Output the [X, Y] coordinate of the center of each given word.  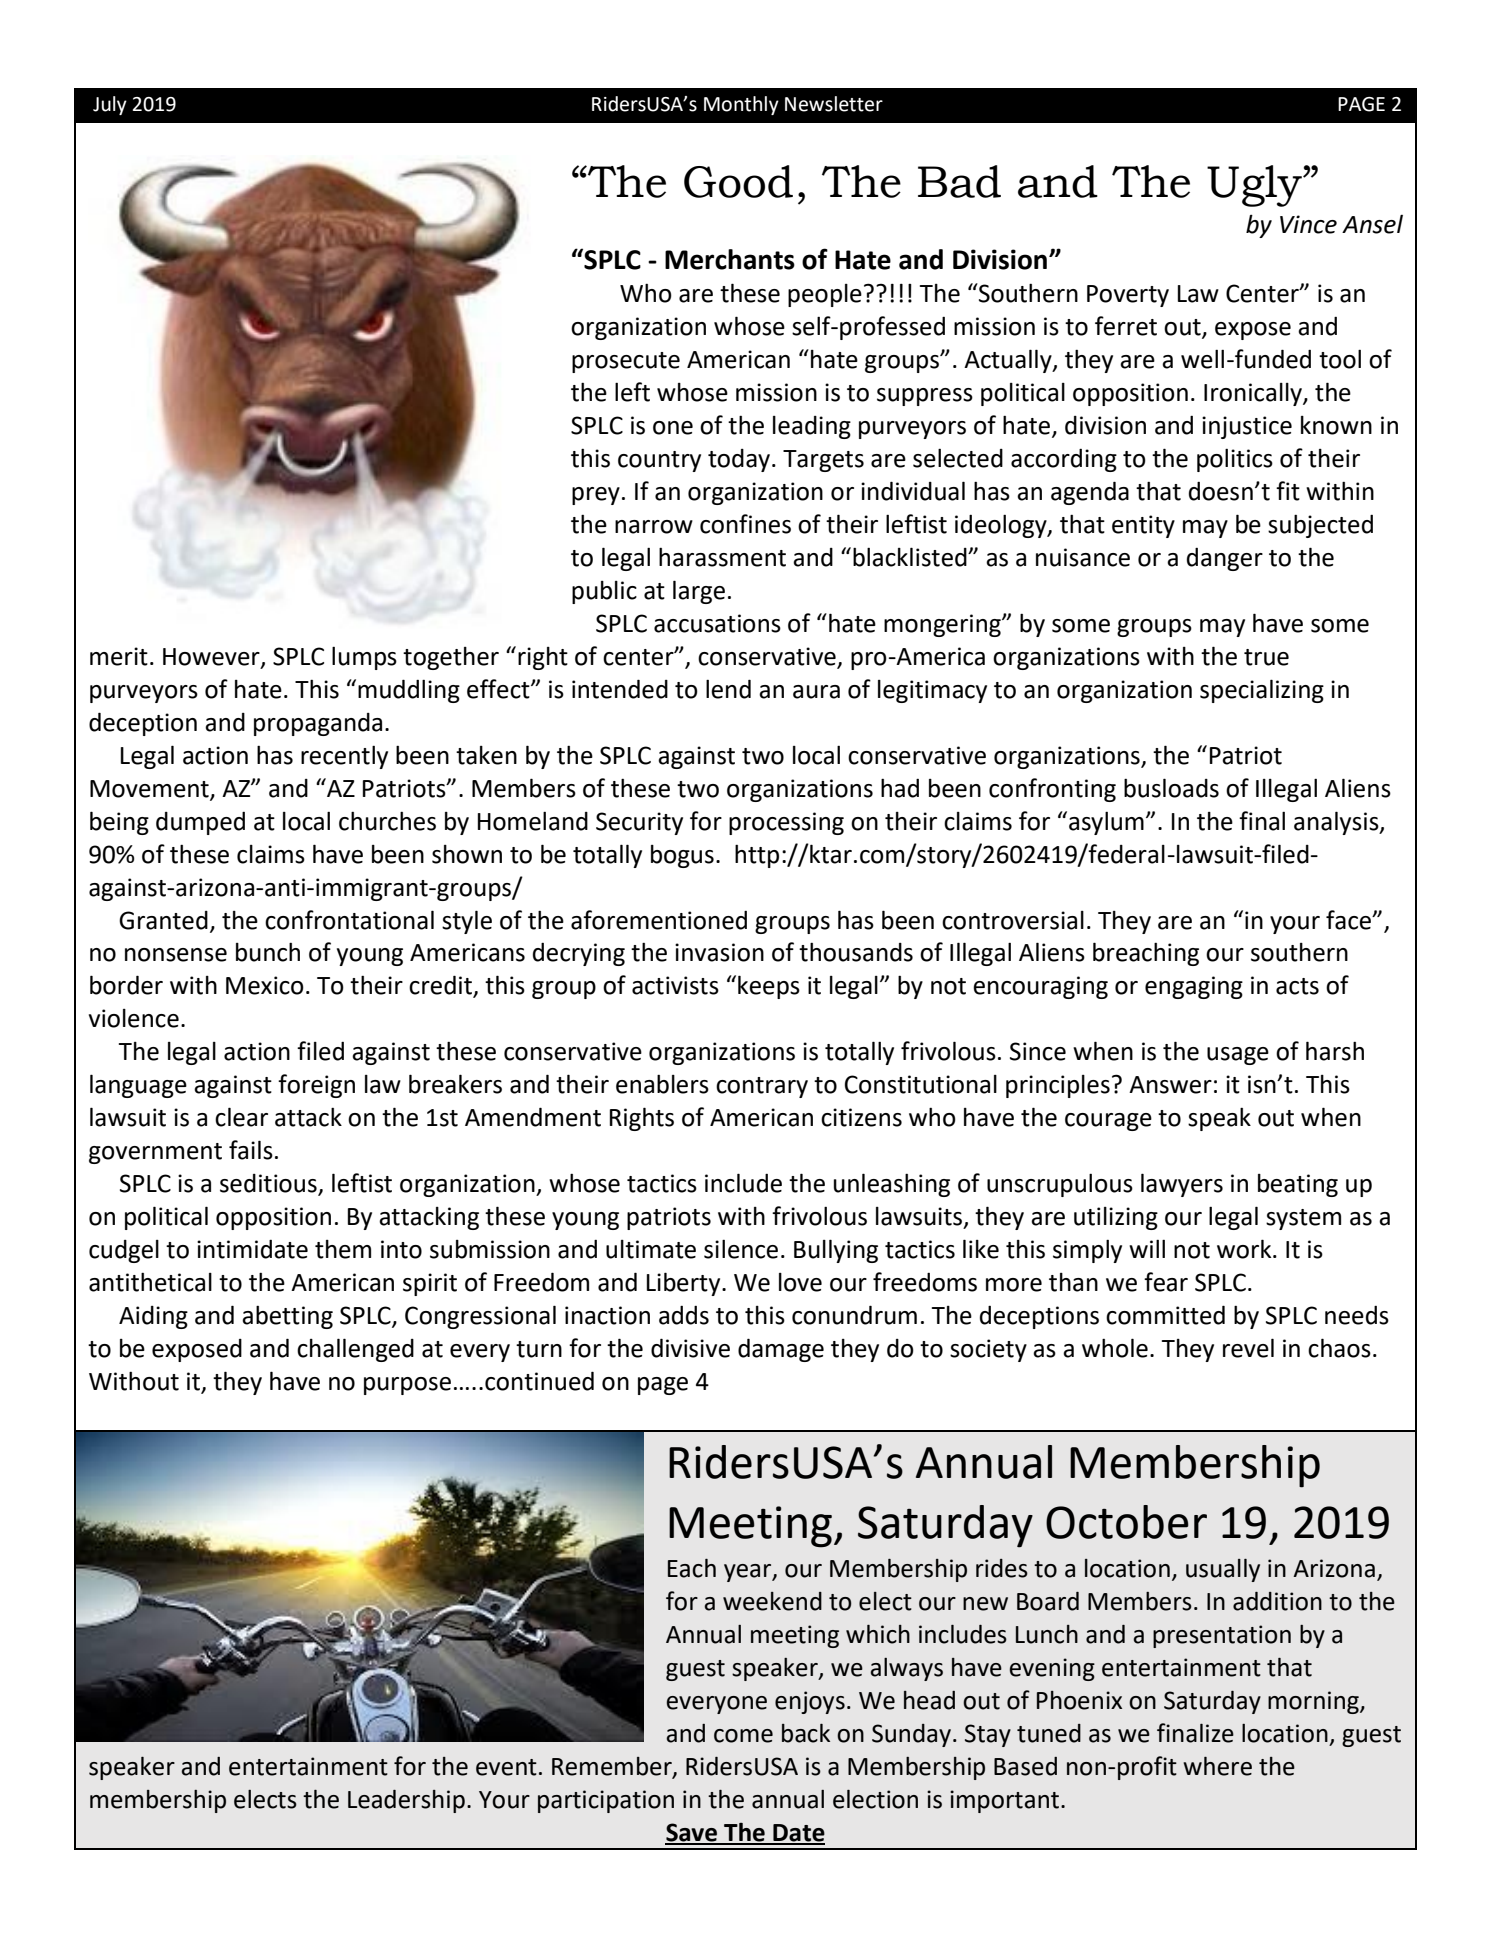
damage [781, 1350]
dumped [200, 823]
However [212, 657]
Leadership [406, 1801]
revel [1248, 1348]
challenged [355, 1350]
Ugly [1255, 186]
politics [1235, 460]
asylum [1106, 823]
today [739, 460]
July [110, 105]
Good [738, 181]
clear [241, 1117]
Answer [1170, 1085]
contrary [762, 1087]
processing [786, 823]
